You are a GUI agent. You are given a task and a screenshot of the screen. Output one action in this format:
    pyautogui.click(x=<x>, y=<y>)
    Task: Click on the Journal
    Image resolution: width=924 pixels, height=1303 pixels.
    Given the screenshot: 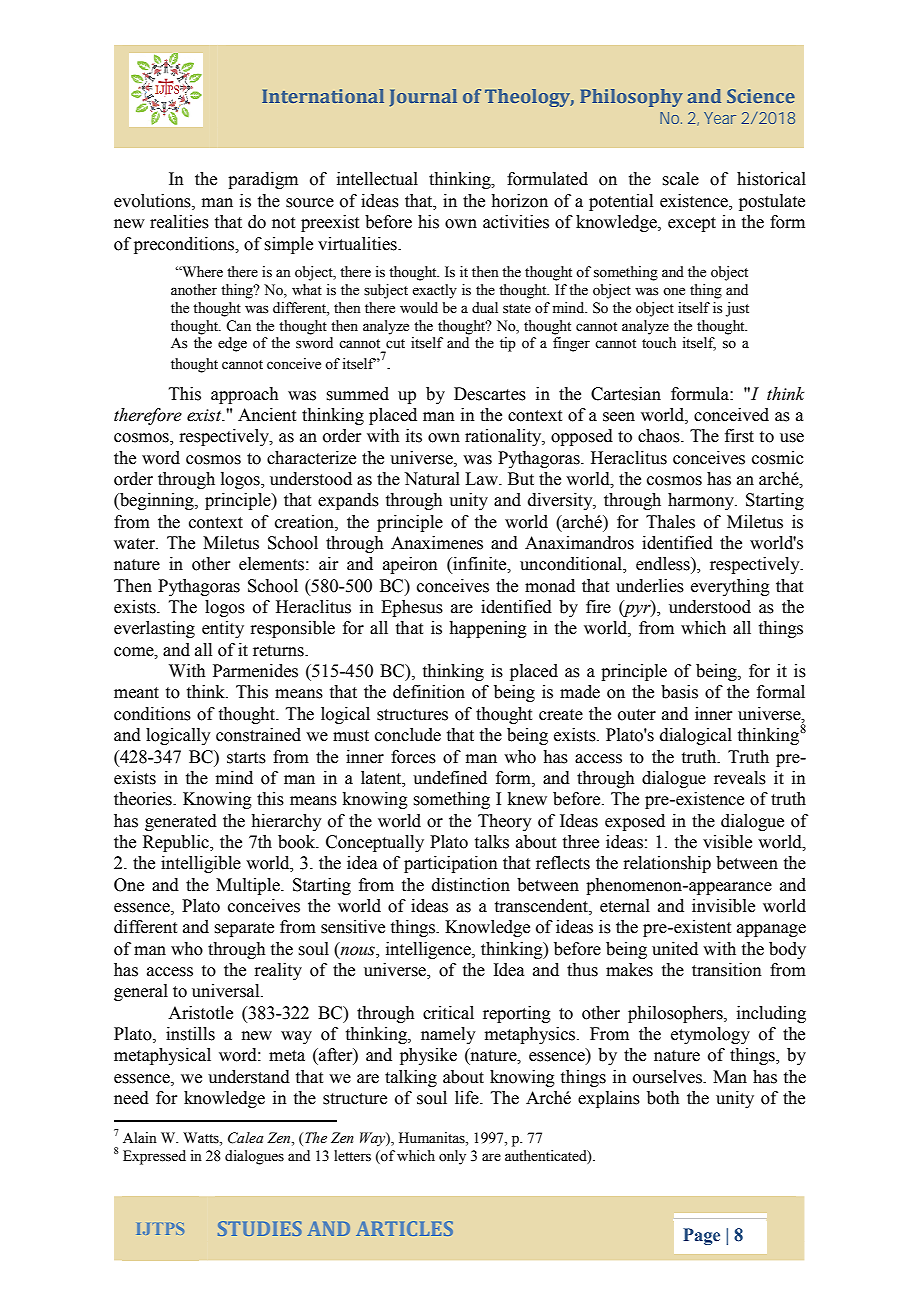 What is the action you would take?
    pyautogui.click(x=423, y=98)
